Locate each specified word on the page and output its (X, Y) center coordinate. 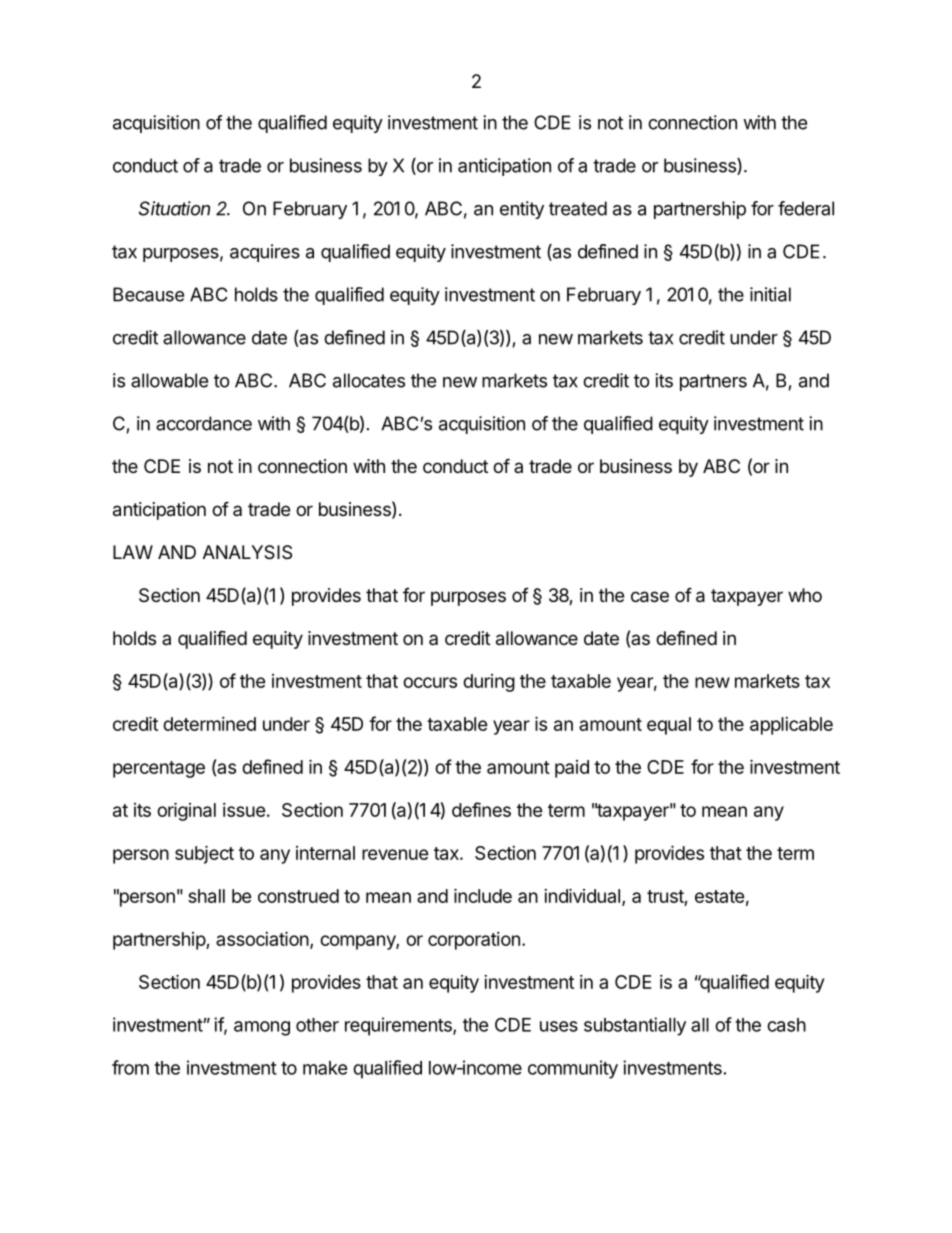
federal (806, 208)
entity (522, 210)
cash (786, 1025)
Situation (174, 208)
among (262, 1028)
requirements (399, 1026)
